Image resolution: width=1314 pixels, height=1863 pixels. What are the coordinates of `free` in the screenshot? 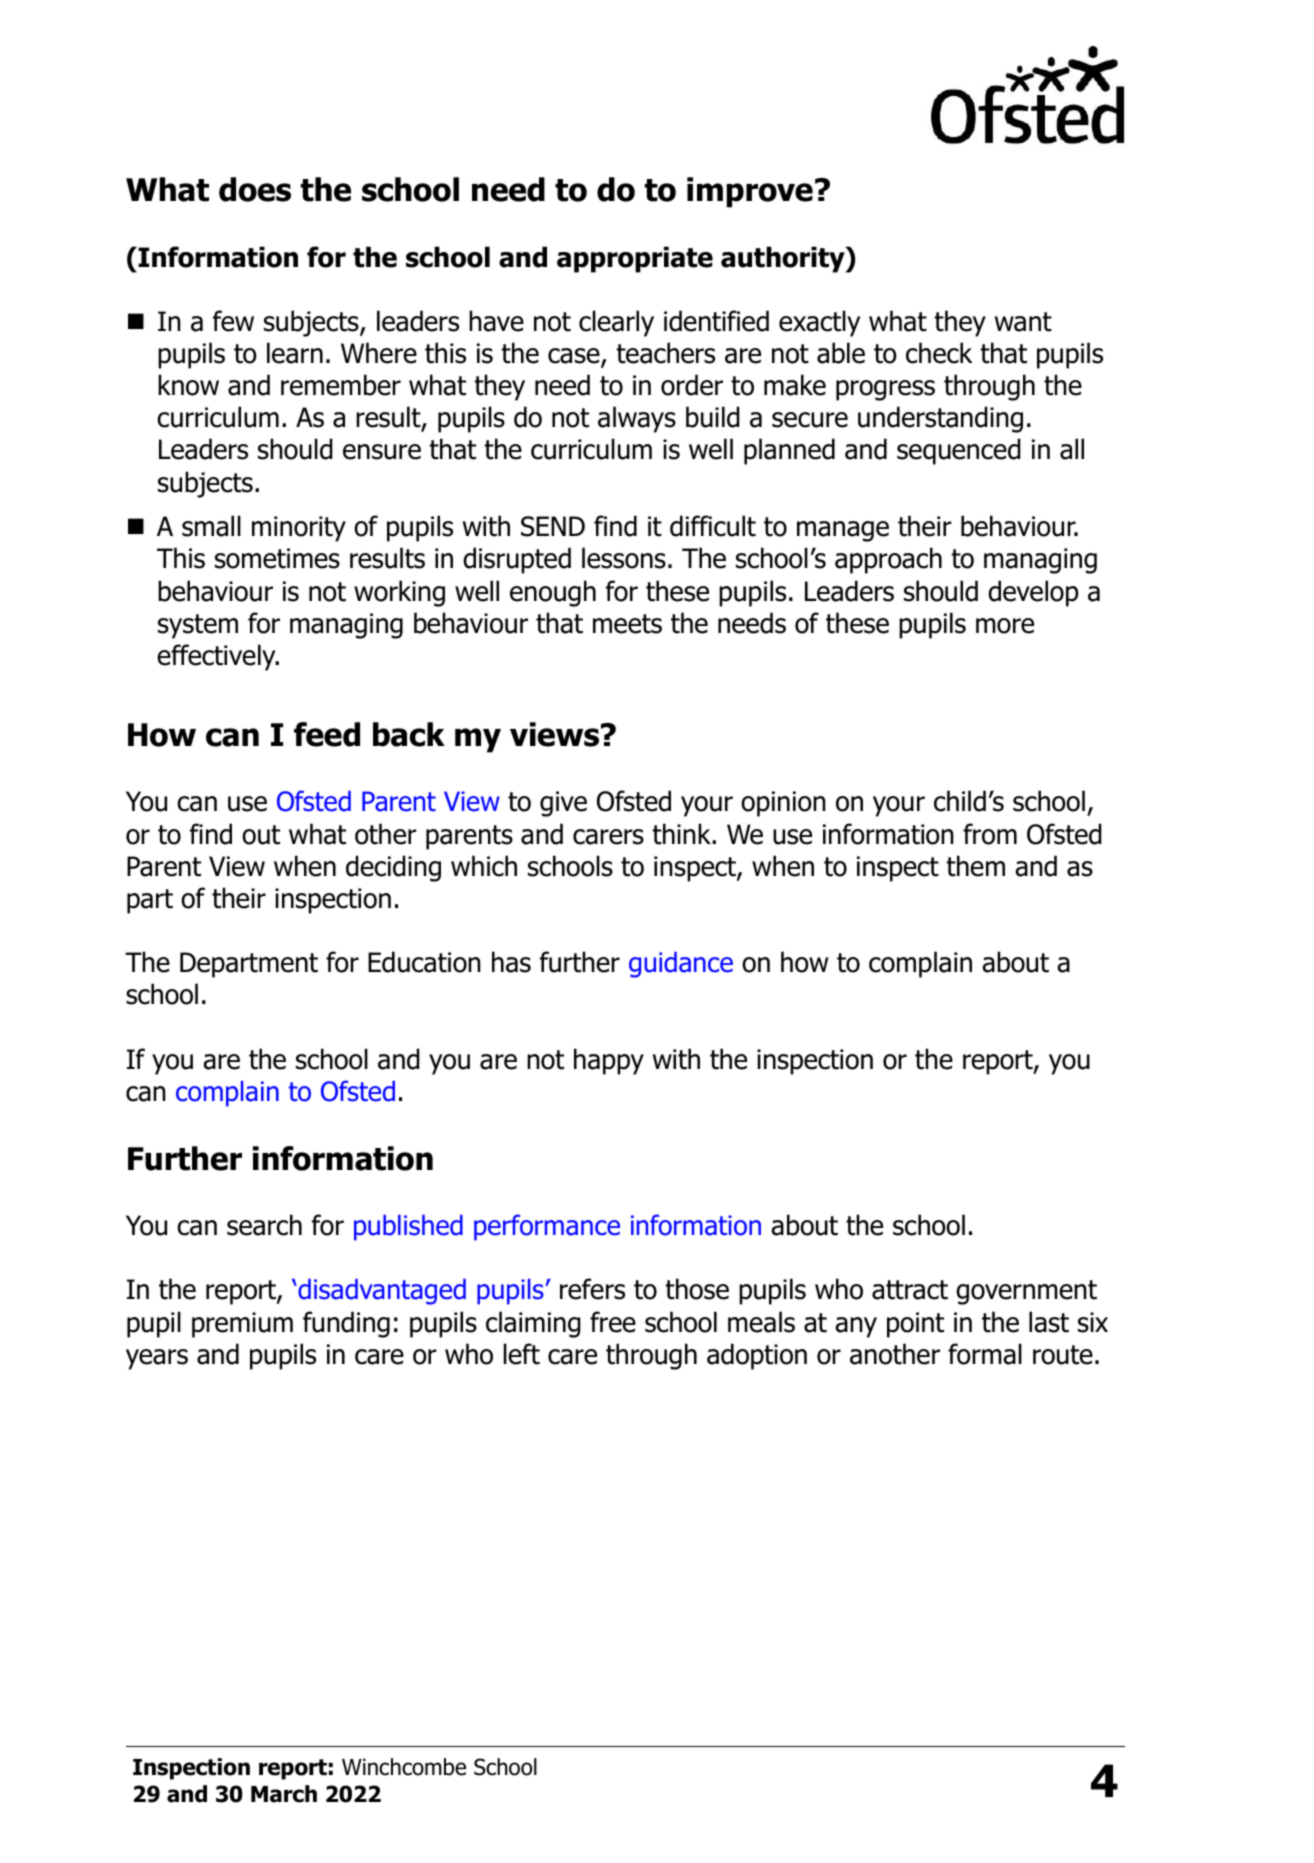 It's located at (613, 1322).
